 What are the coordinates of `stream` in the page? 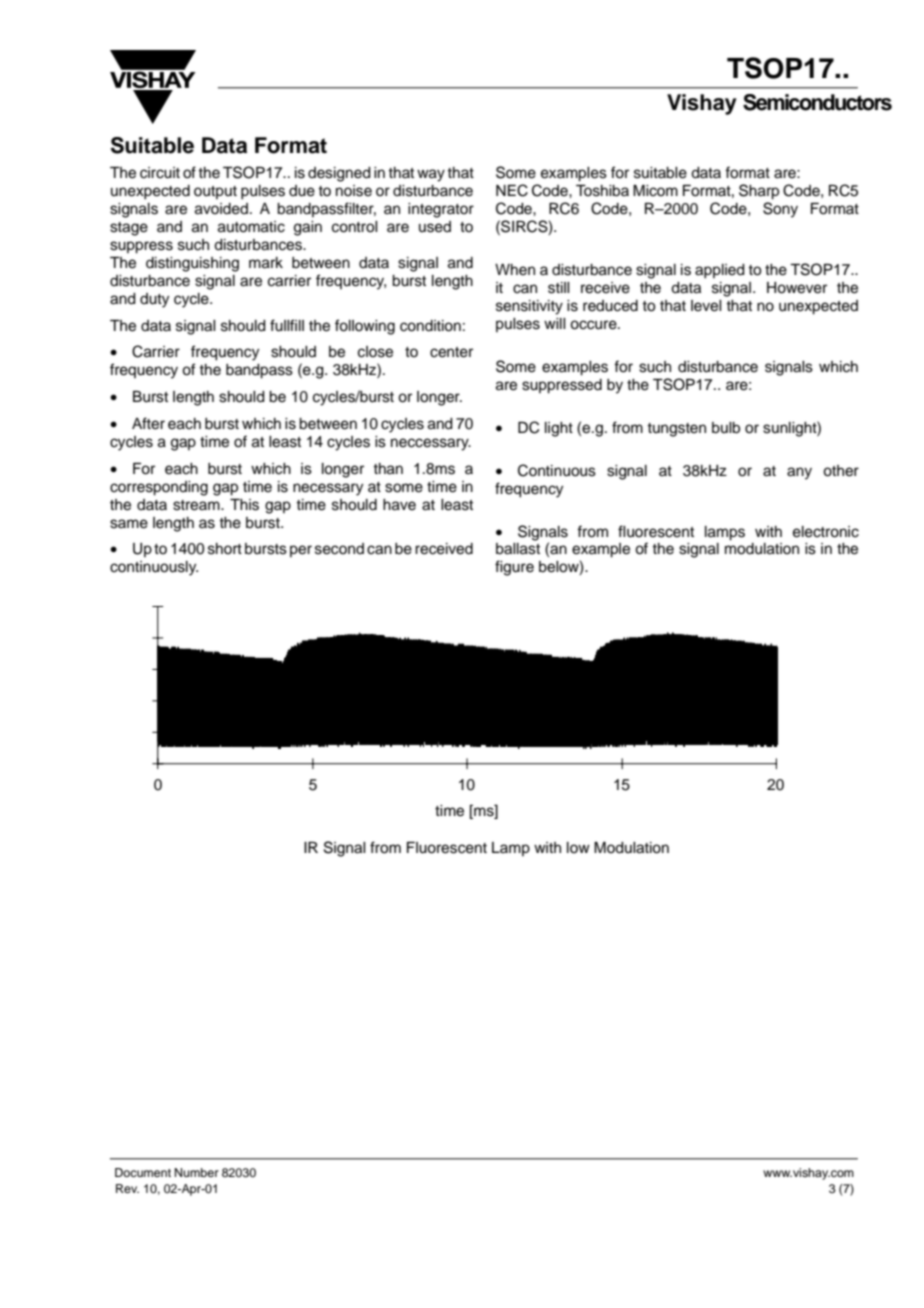 It's located at (197, 505).
